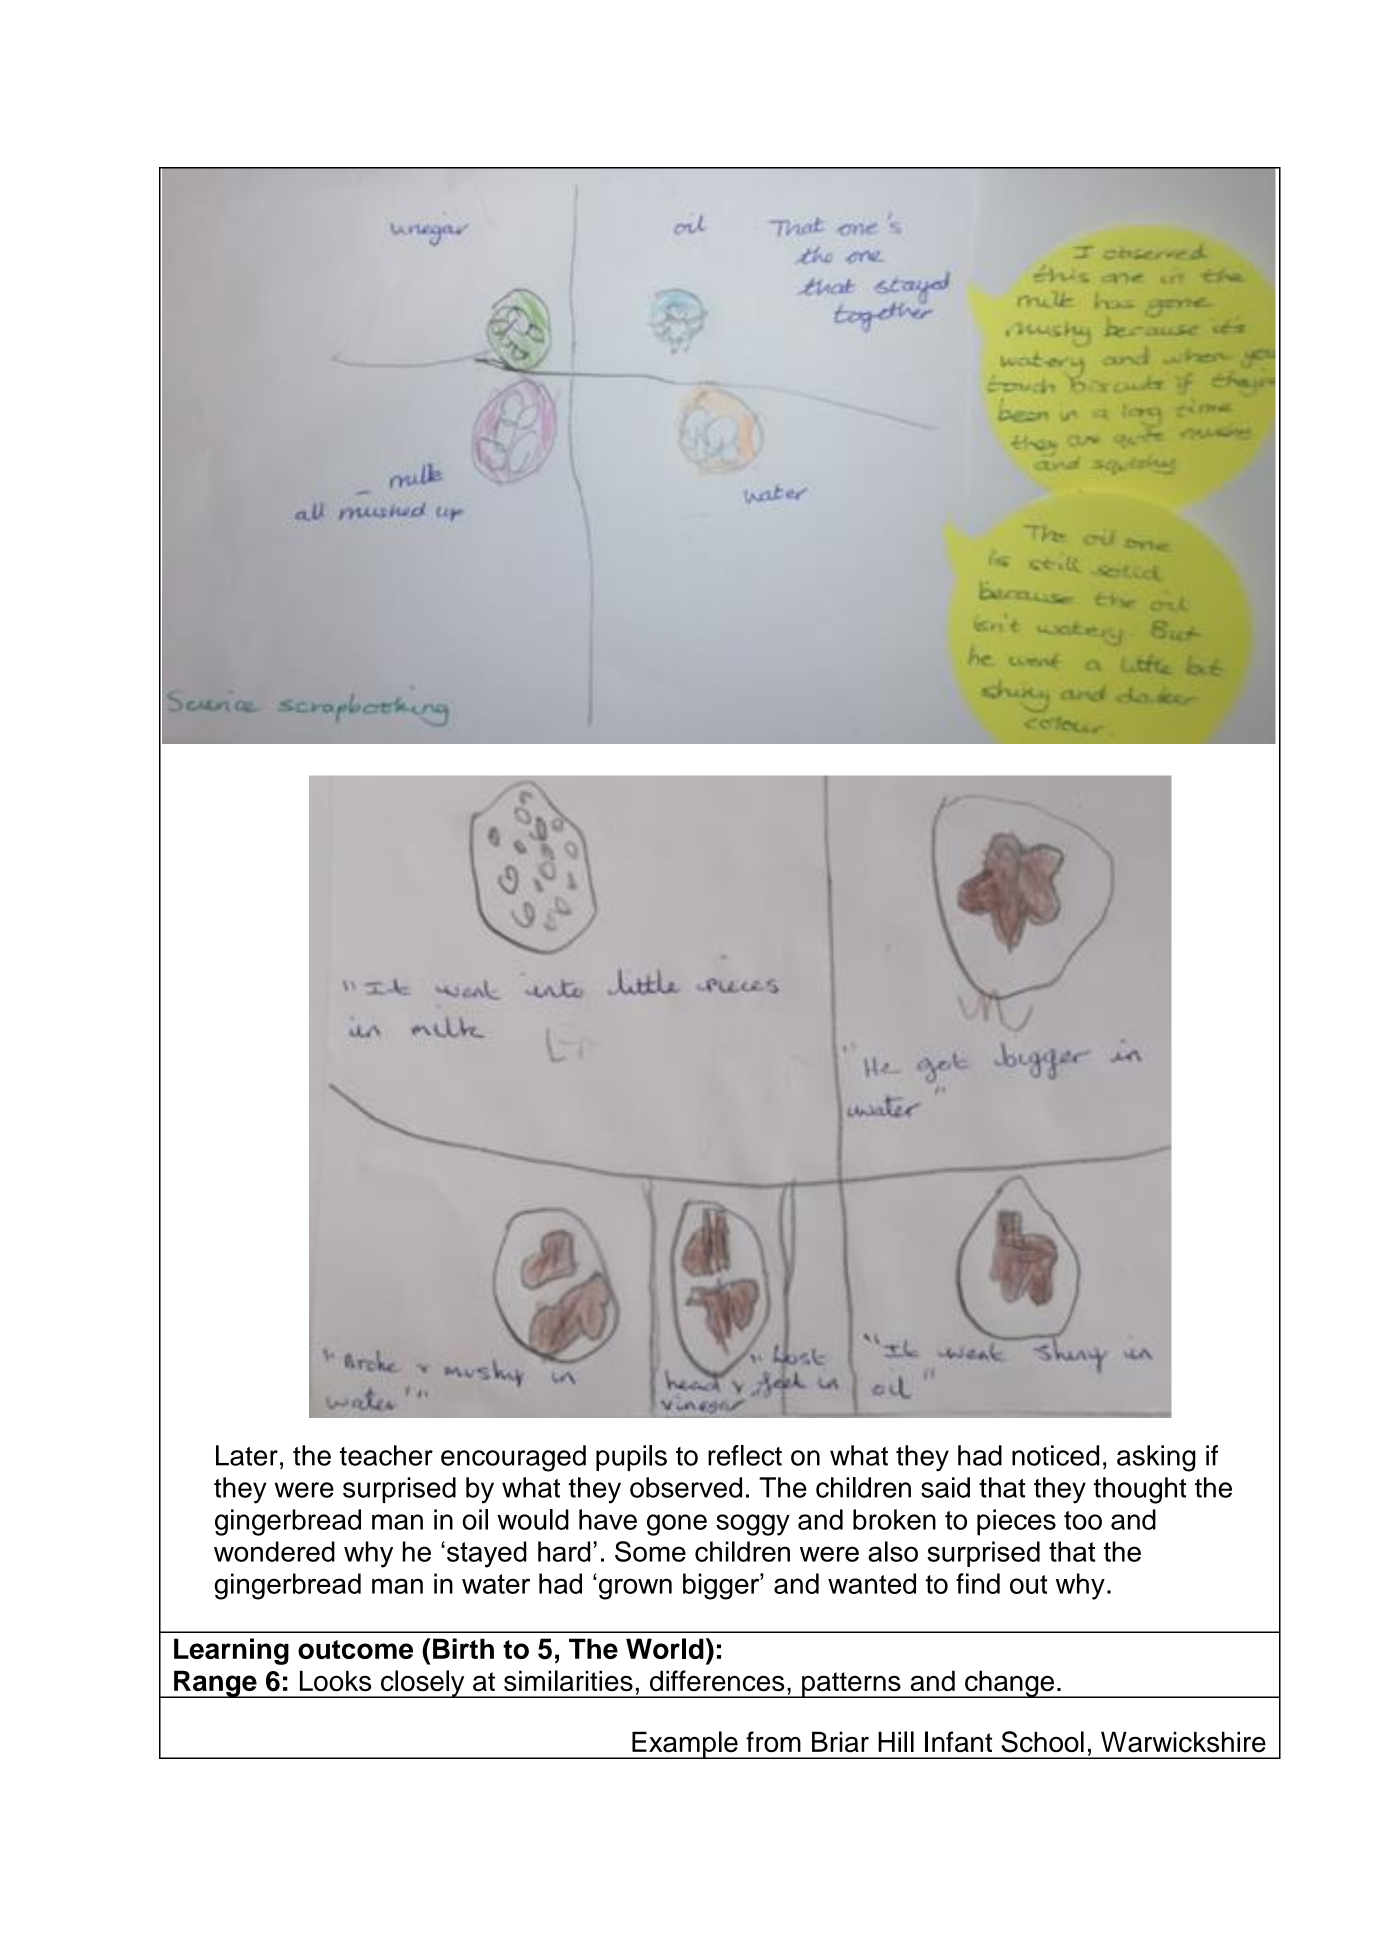 The width and height of the image is (1383, 1955). I want to click on from, so click(773, 1741).
